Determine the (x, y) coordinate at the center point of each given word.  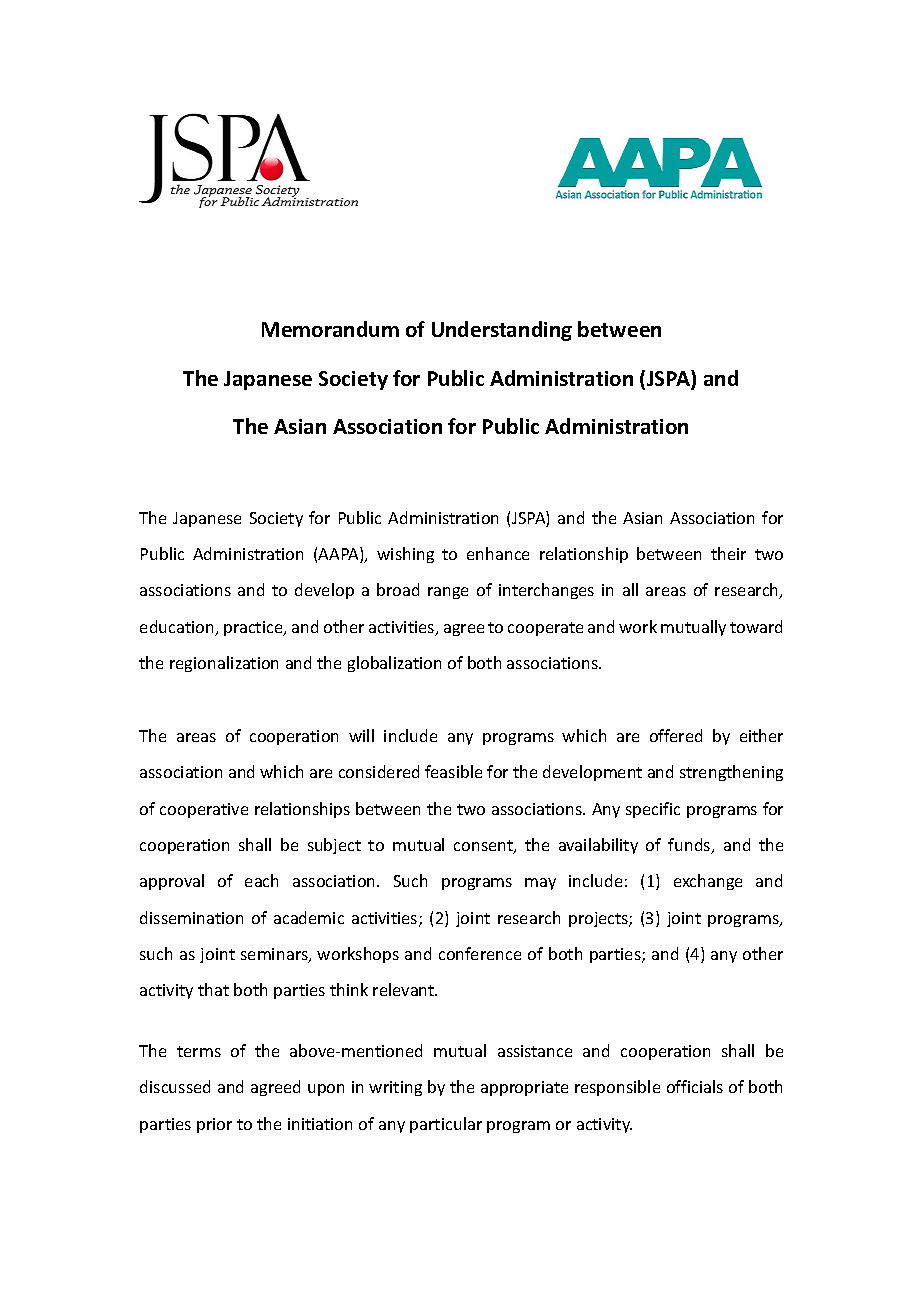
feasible (453, 771)
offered (676, 735)
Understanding (502, 331)
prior (214, 1125)
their (728, 553)
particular (446, 1125)
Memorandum (330, 329)
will (361, 735)
